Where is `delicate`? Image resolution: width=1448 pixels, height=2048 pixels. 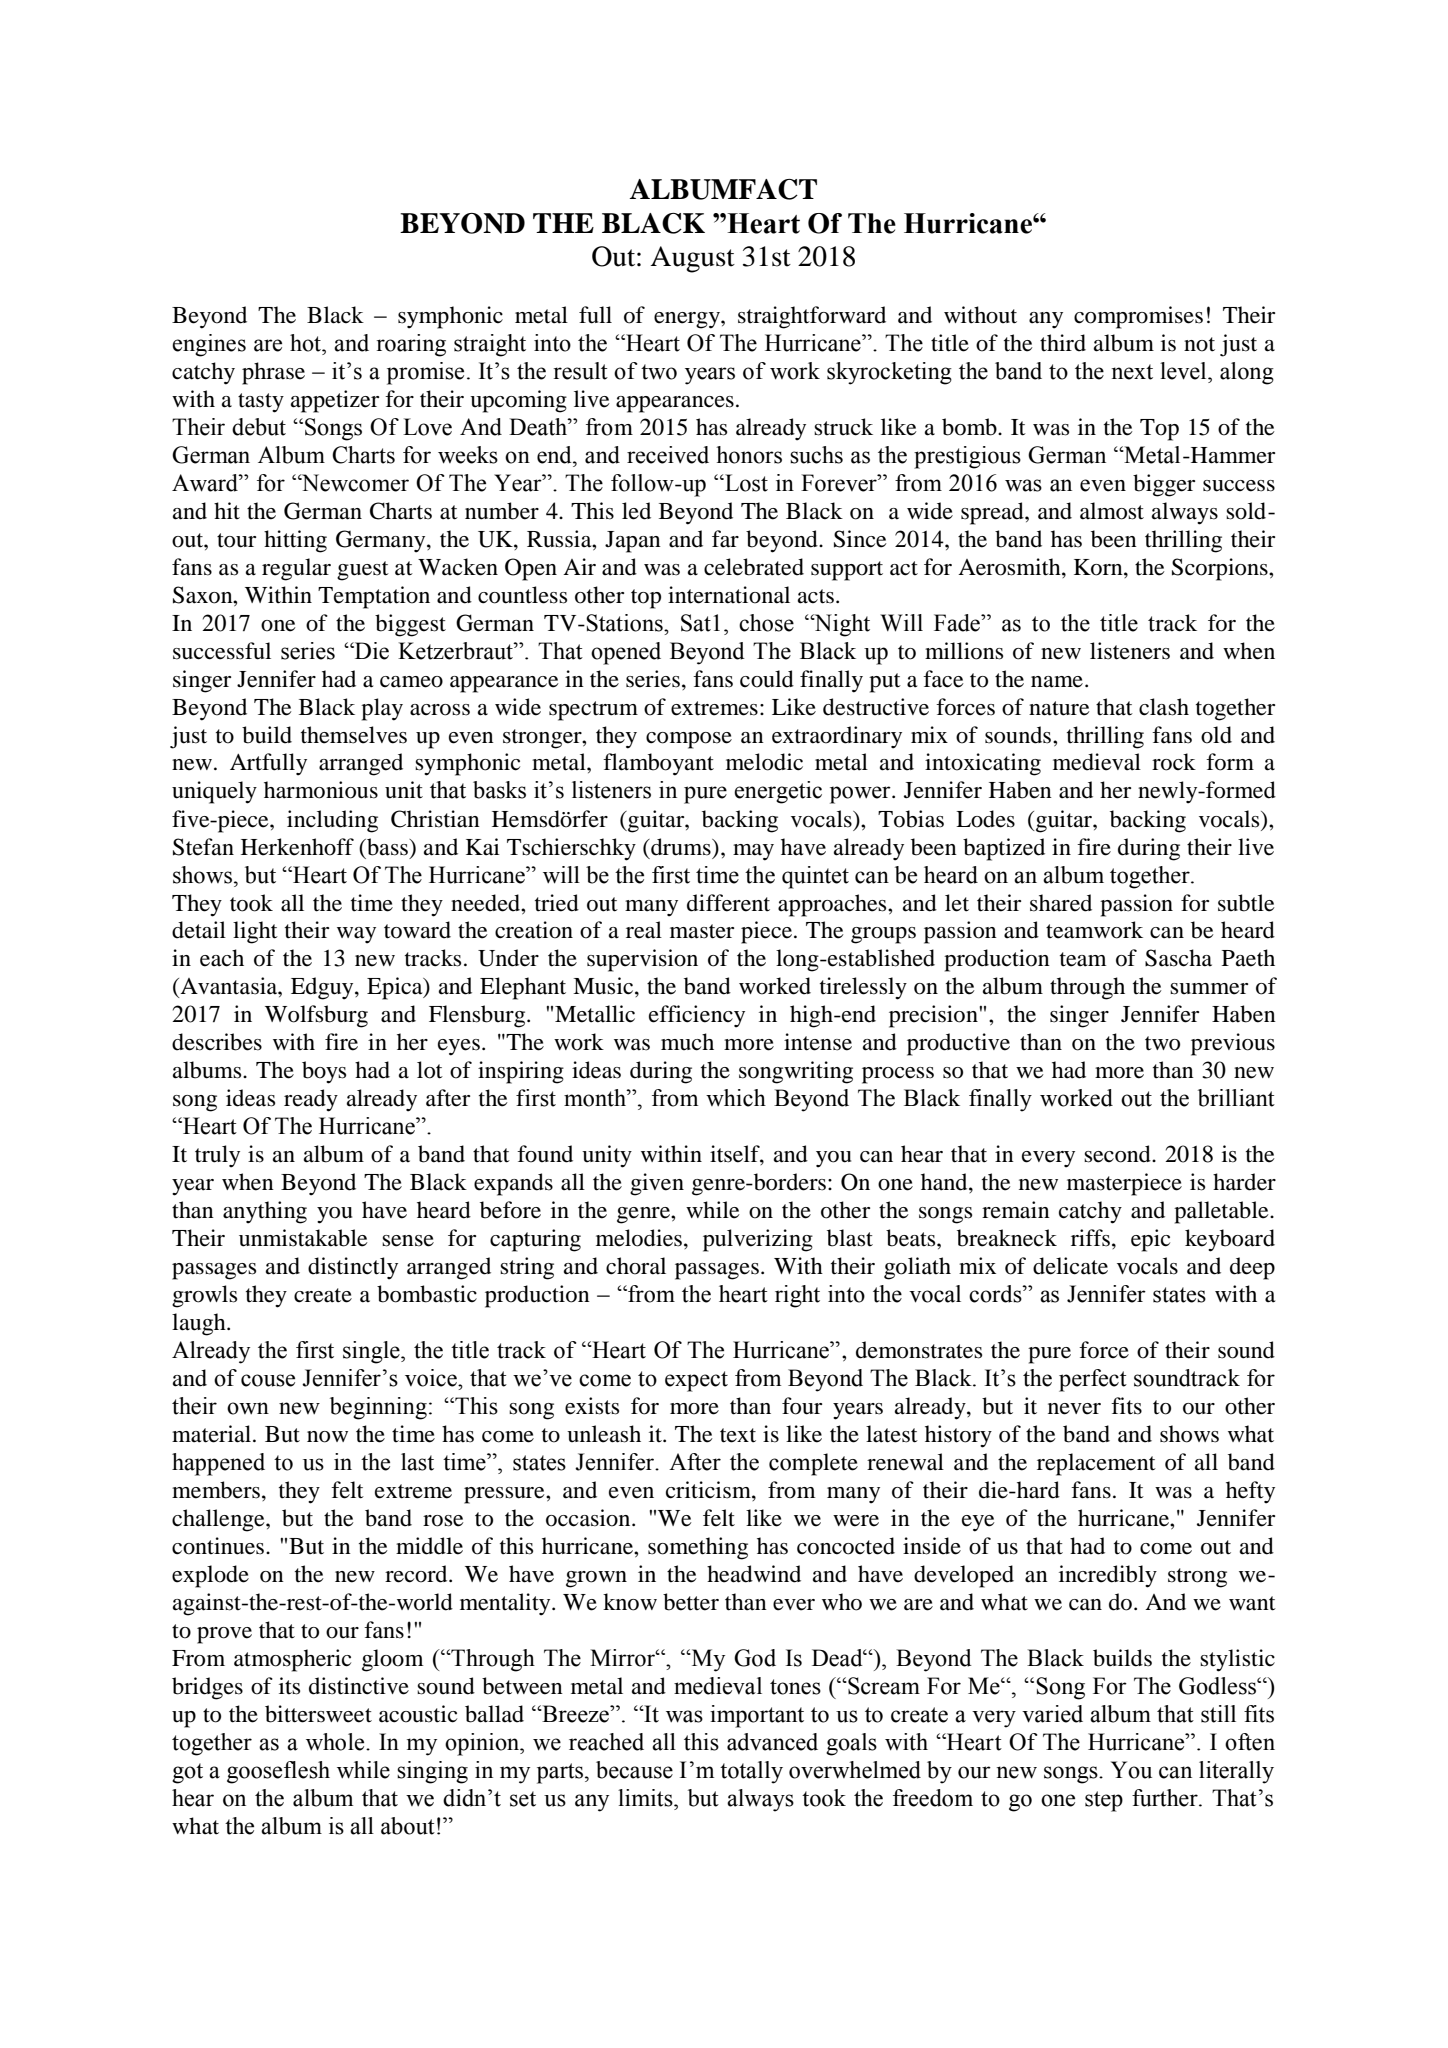
delicate is located at coordinates (1070, 1266).
